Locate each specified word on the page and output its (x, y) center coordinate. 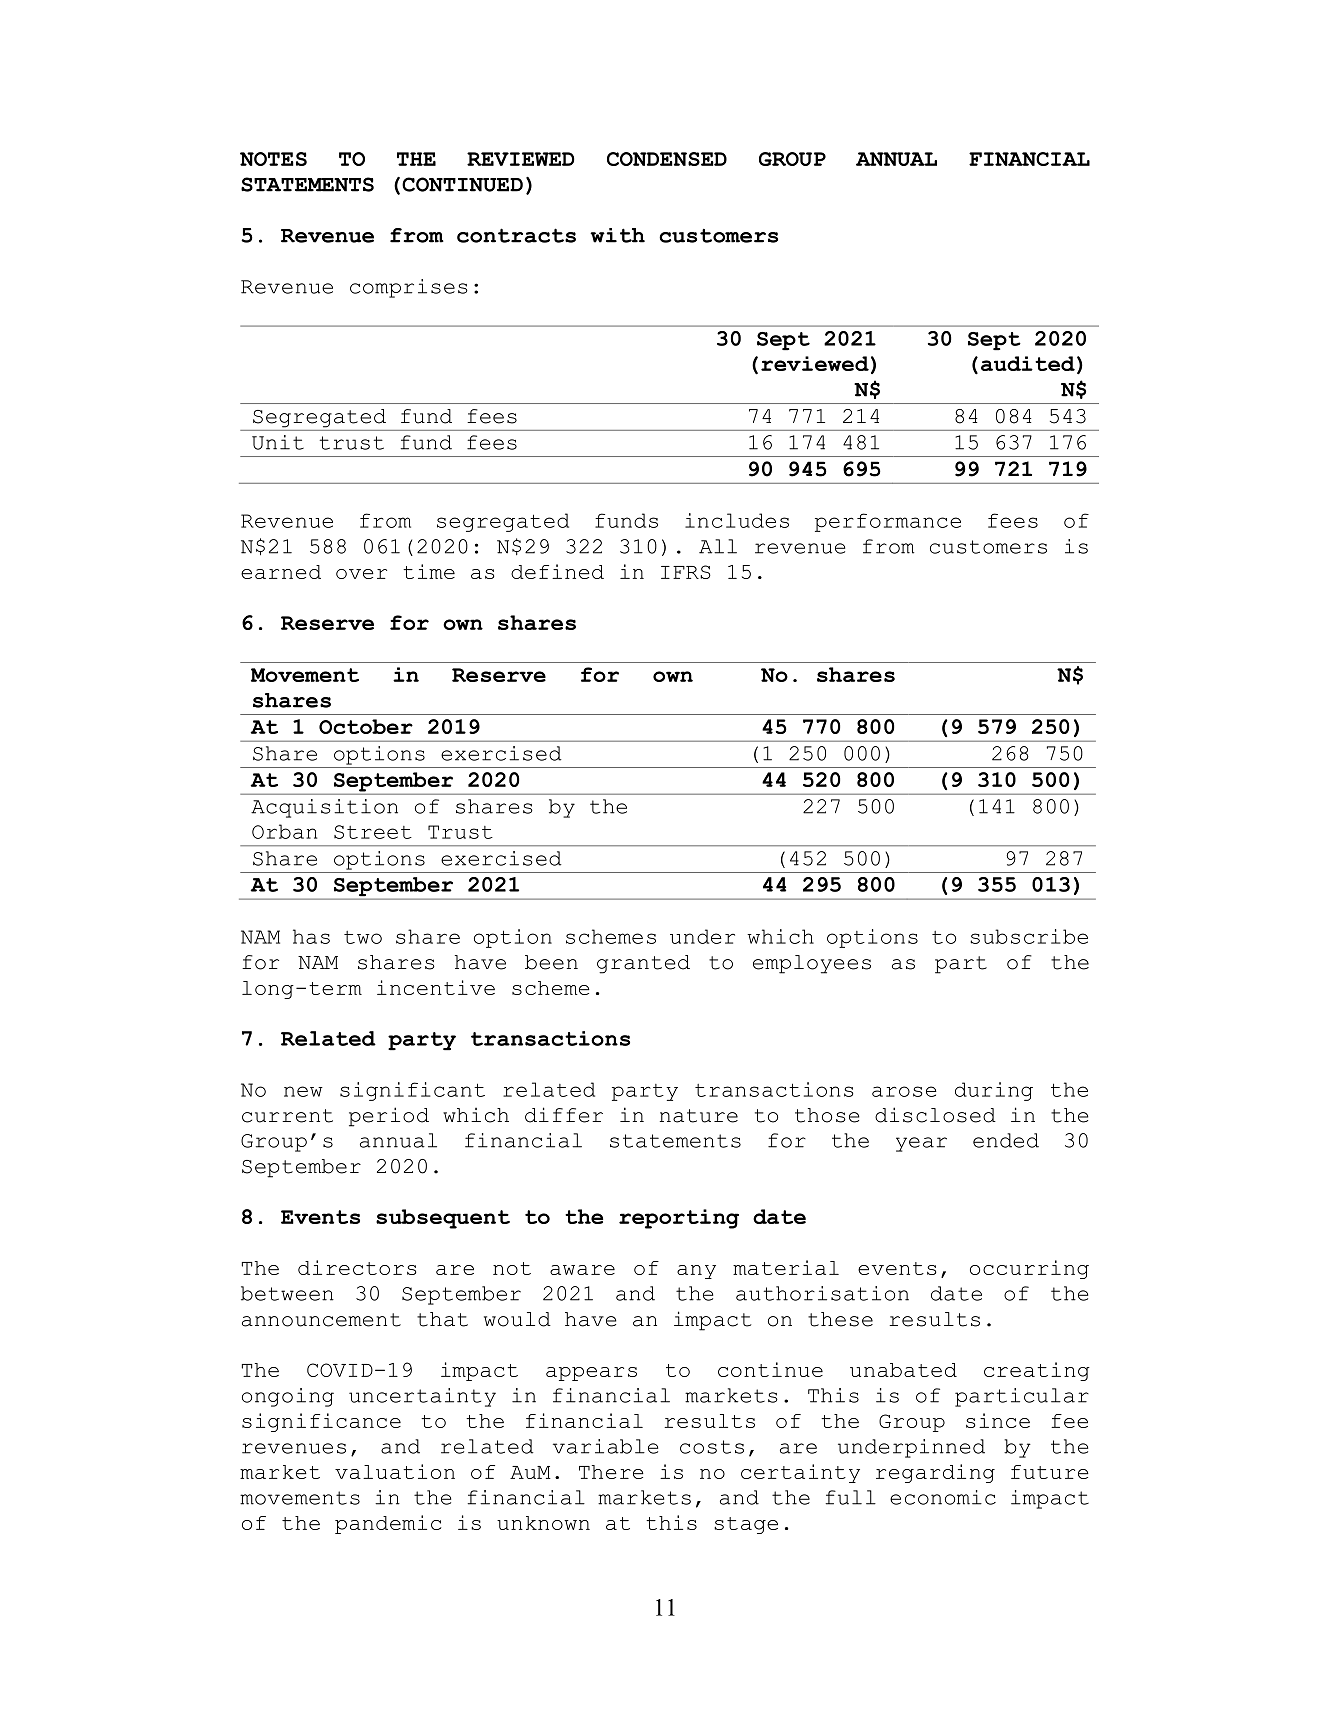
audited (1028, 363)
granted (643, 964)
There (611, 1472)
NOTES (273, 159)
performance (888, 522)
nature (699, 1116)
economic (943, 1497)
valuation (395, 1471)
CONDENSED (667, 159)
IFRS (686, 572)
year (921, 1144)
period (389, 1117)
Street (373, 832)
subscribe (1029, 936)
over (361, 574)
